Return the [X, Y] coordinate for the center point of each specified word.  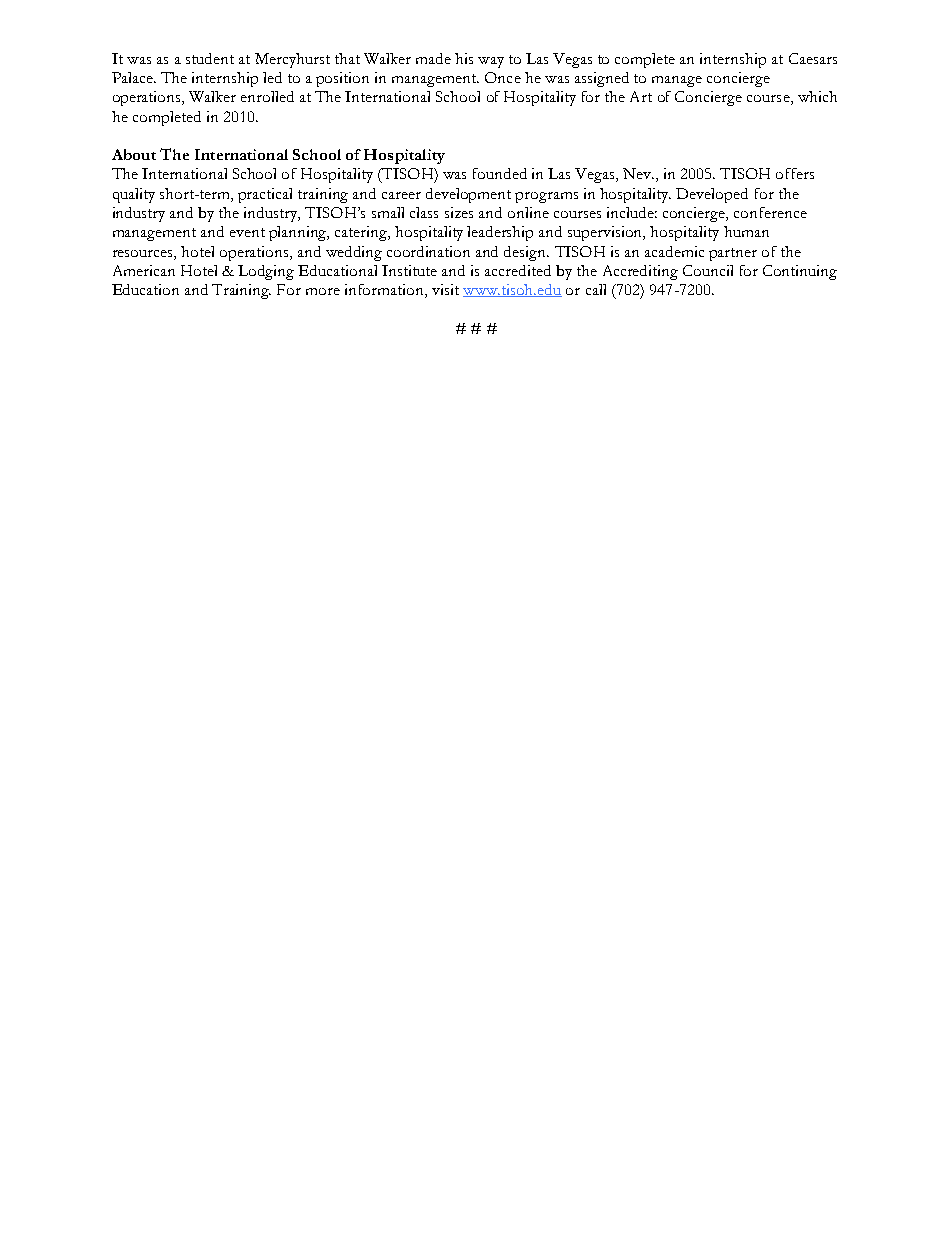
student [210, 58]
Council [708, 270]
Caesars [813, 58]
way [491, 62]
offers [795, 173]
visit [445, 289]
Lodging [266, 272]
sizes [459, 212]
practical [265, 195]
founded [500, 173]
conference [770, 212]
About [134, 154]
